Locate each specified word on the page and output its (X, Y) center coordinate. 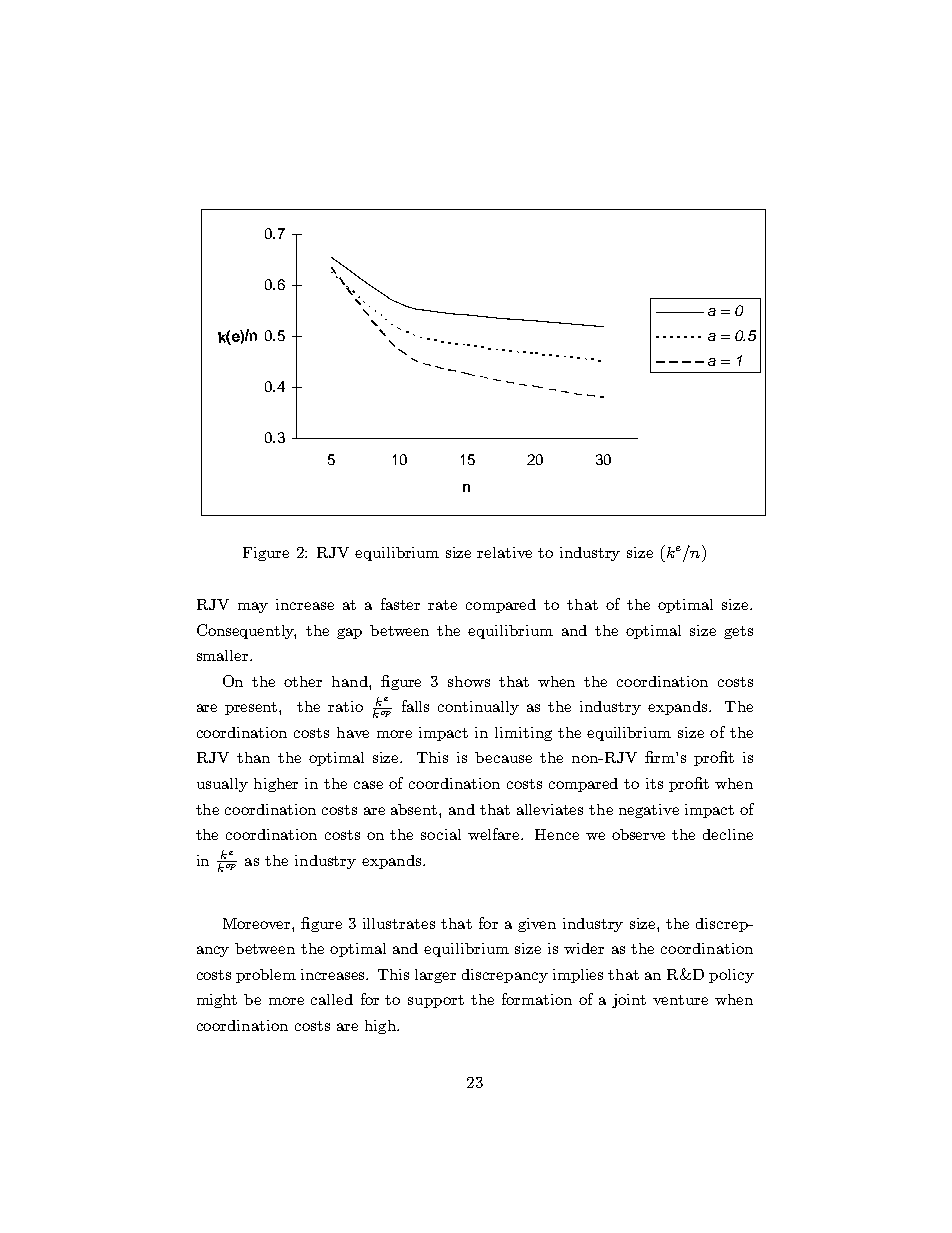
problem (266, 976)
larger (435, 976)
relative (504, 552)
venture (680, 1000)
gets (738, 632)
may (253, 607)
